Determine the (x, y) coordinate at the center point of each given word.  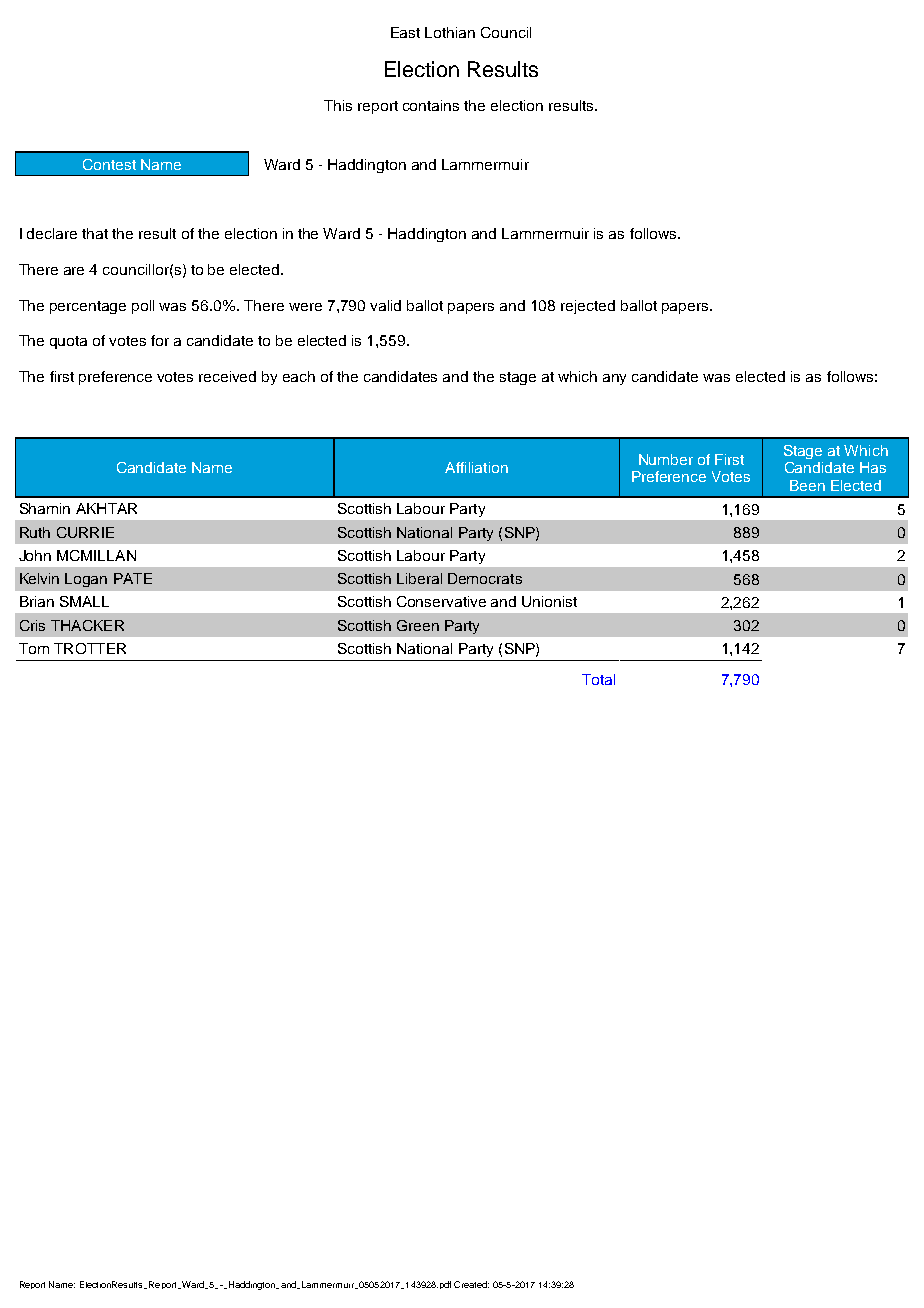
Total (598, 679)
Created (471, 1284)
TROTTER (90, 648)
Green (418, 625)
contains (431, 105)
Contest (109, 164)
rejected (588, 307)
